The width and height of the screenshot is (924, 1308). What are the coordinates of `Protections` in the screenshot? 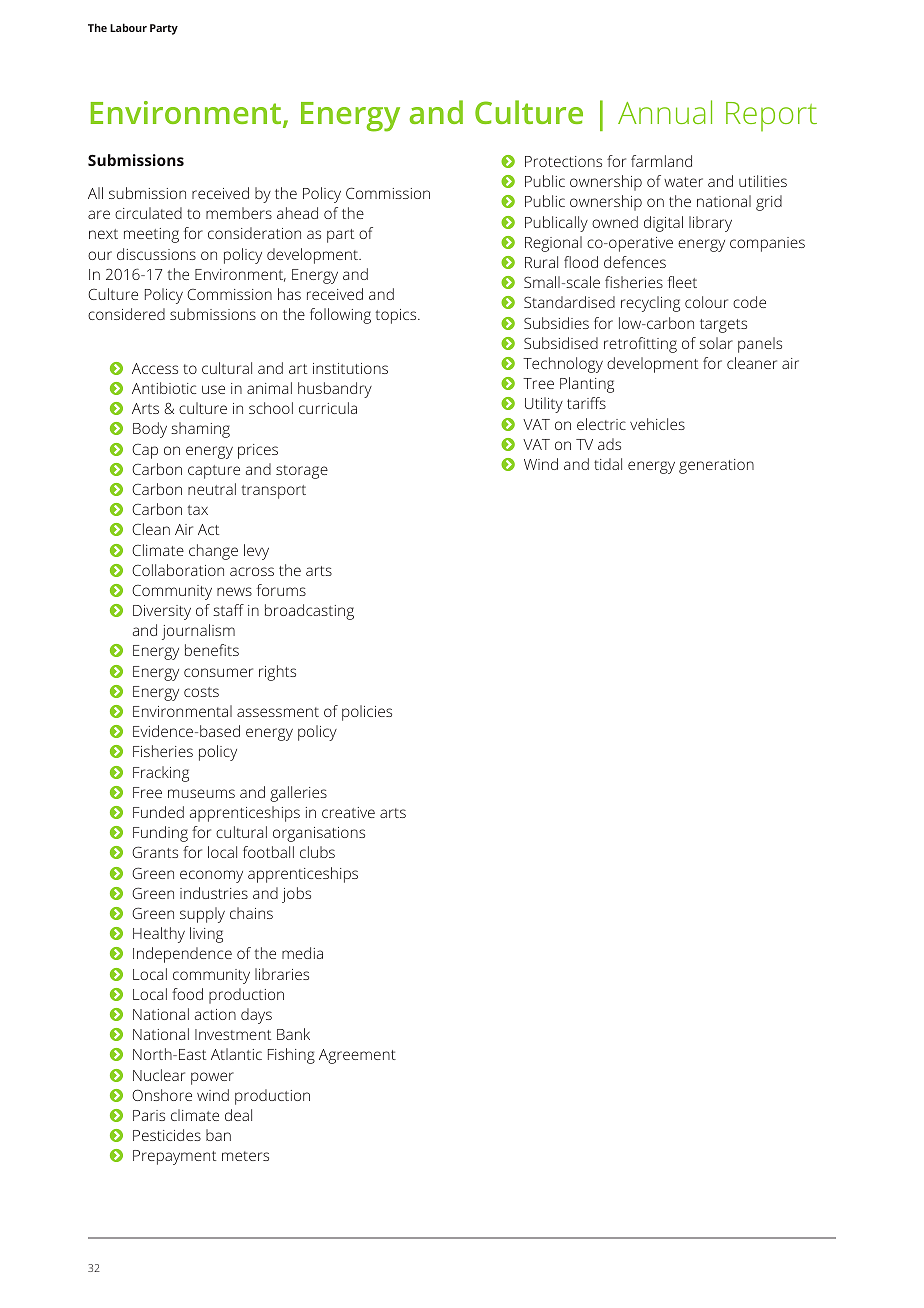 It's located at (563, 161).
